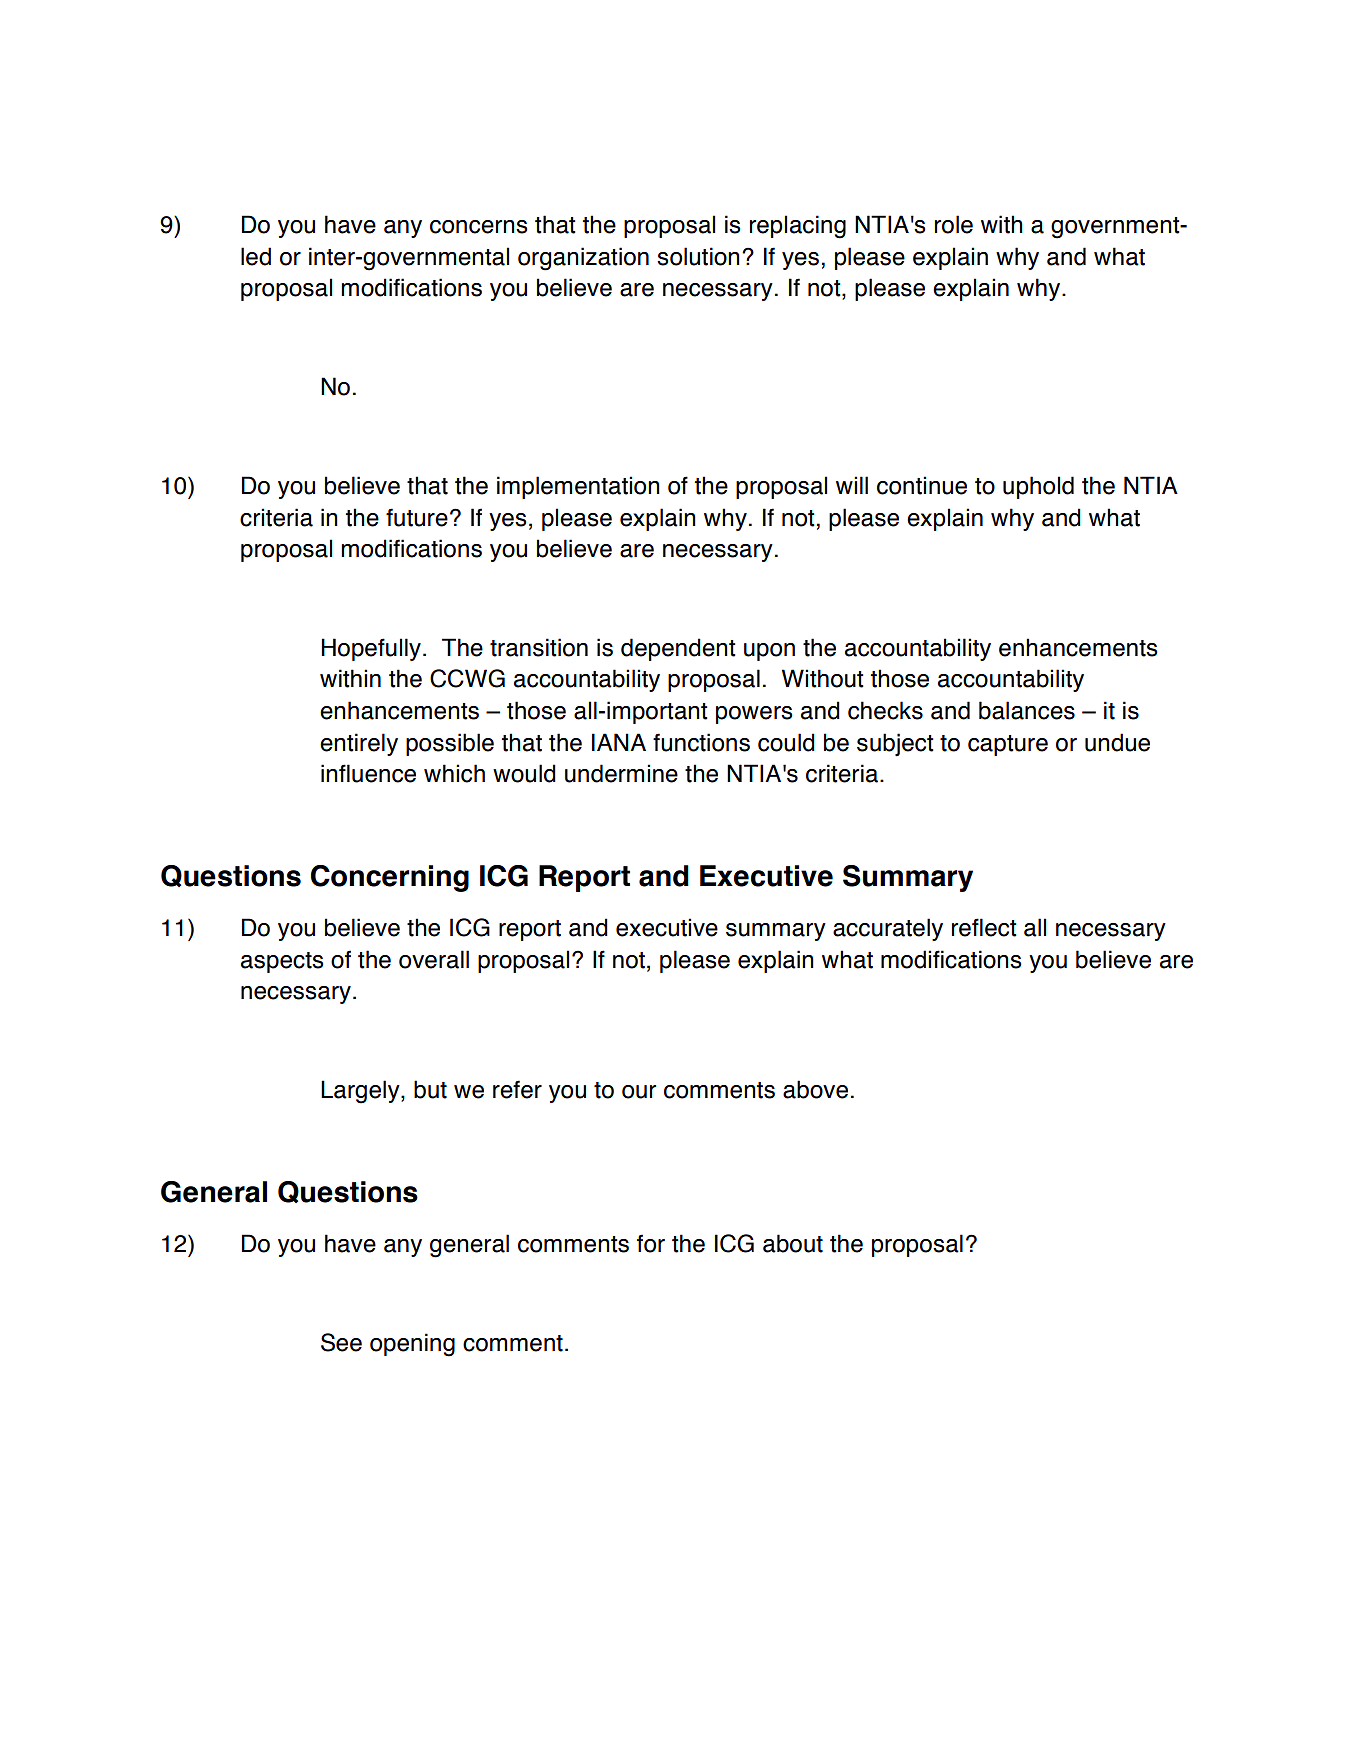 This screenshot has height=1757, width=1358. Describe the element at coordinates (698, 256) in the screenshot. I see `solution` at that location.
